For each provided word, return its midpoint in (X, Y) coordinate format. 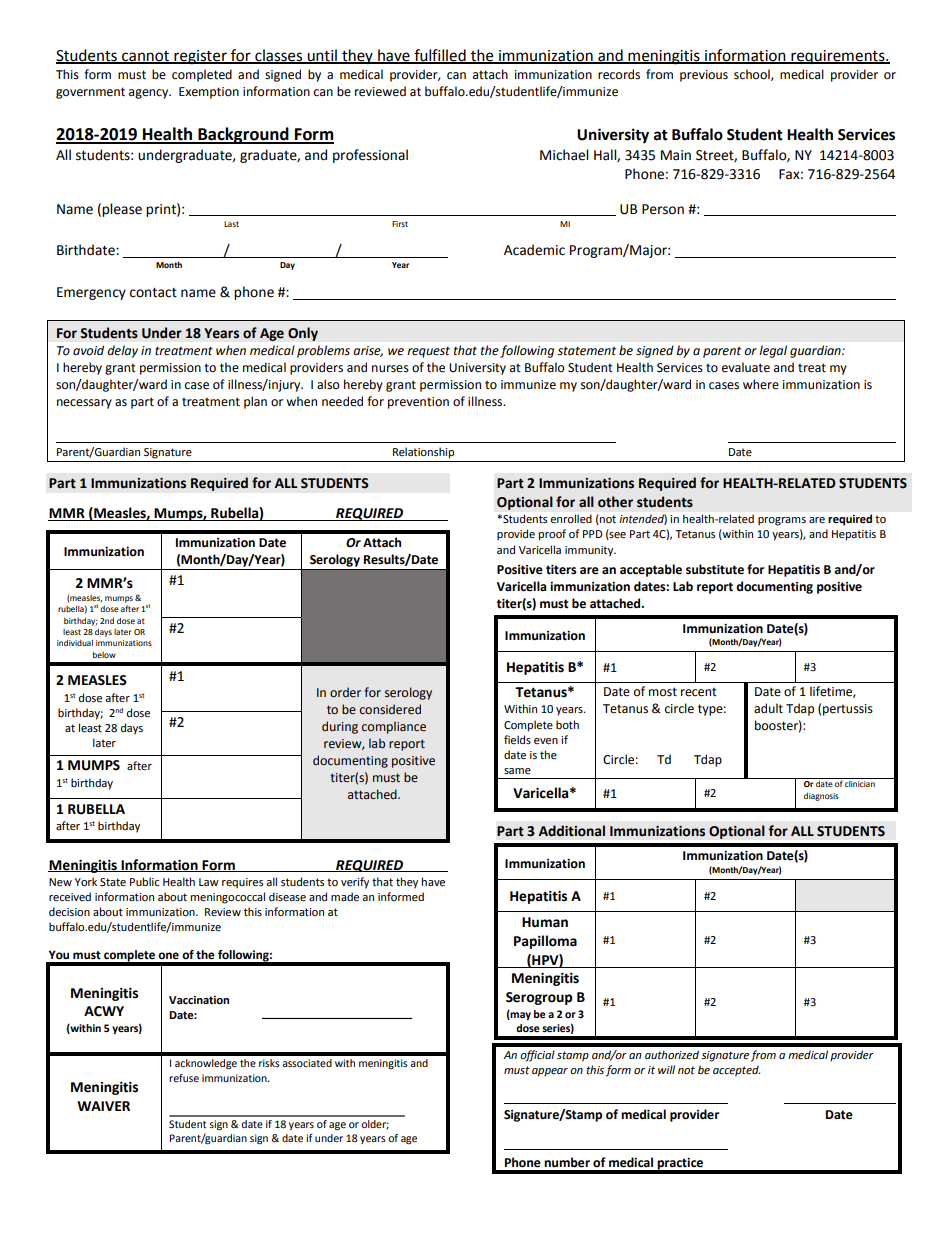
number (567, 1162)
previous (704, 76)
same (517, 771)
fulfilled (440, 56)
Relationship (423, 453)
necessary (84, 404)
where (761, 384)
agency (150, 94)
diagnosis (821, 797)
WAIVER (103, 1106)
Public (144, 881)
